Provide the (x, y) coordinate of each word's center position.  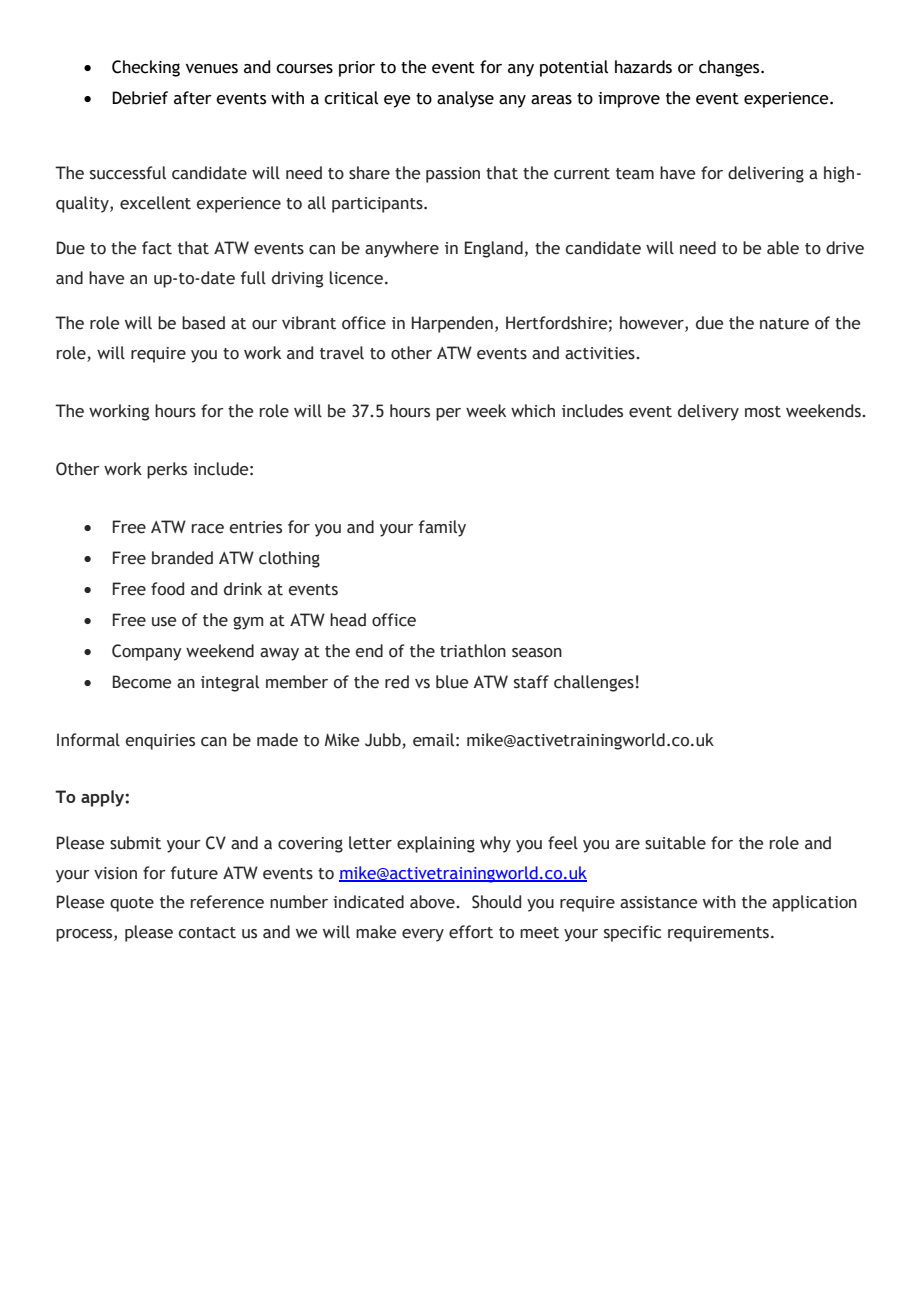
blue (452, 682)
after (193, 98)
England (494, 249)
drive (845, 248)
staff (531, 682)
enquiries (160, 742)
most (763, 412)
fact (157, 248)
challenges (594, 683)
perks (167, 470)
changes (730, 68)
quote (132, 904)
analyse (465, 99)
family (442, 528)
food (167, 589)
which (533, 411)
